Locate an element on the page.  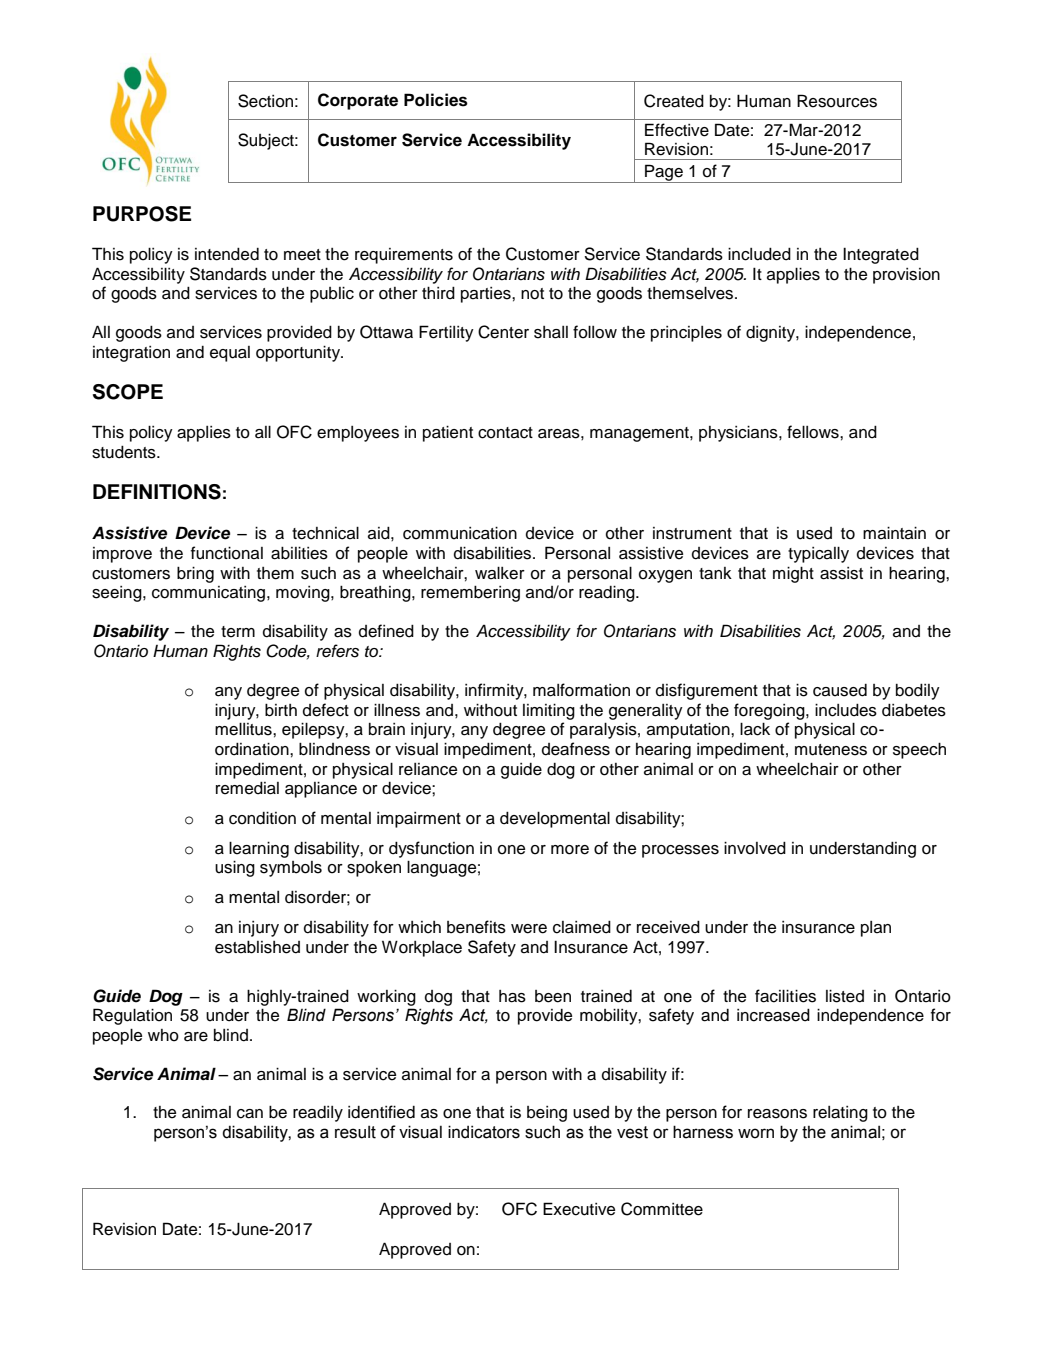
term is located at coordinates (238, 632).
